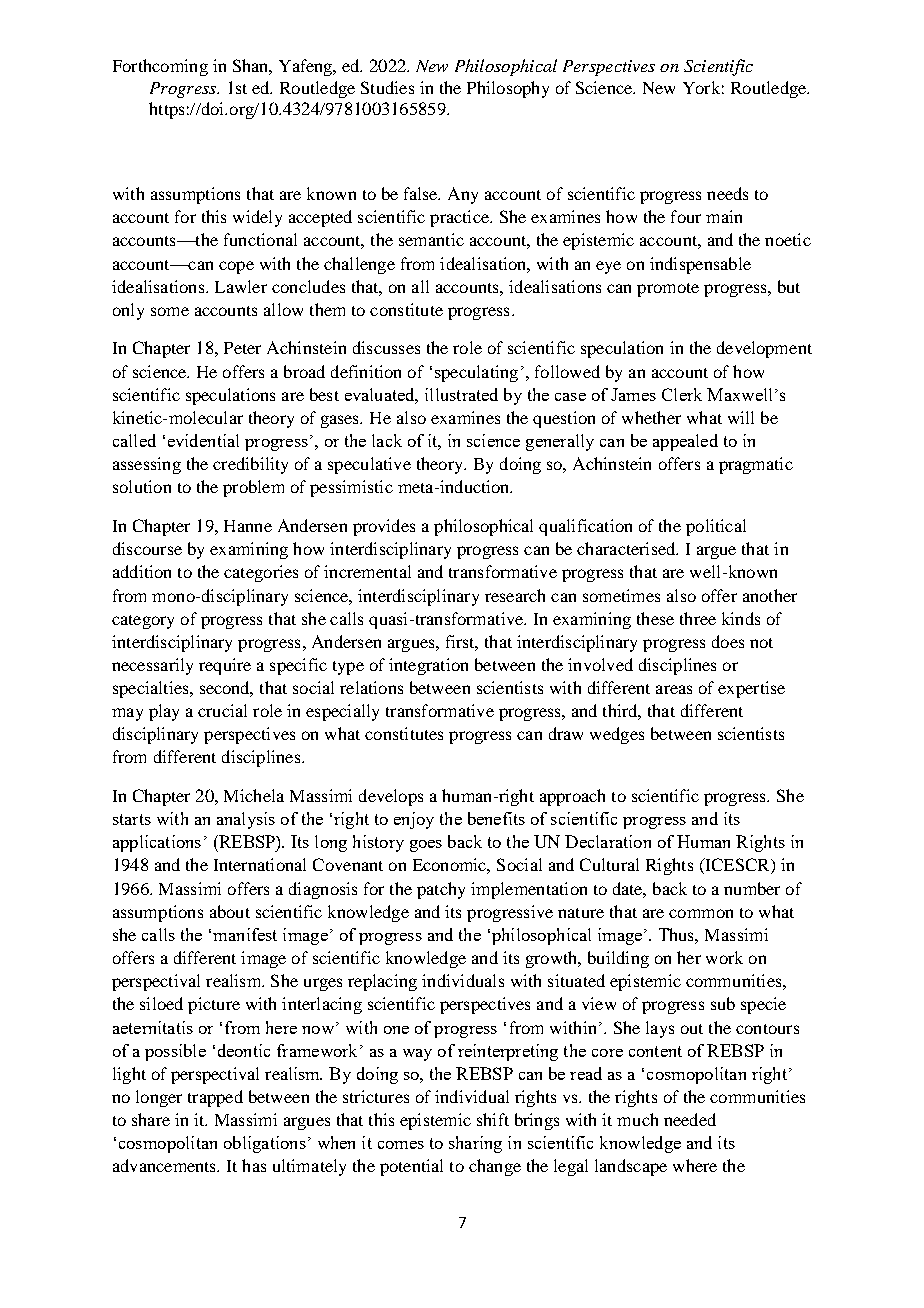 The image size is (924, 1308). Describe the element at coordinates (246, 820) in the screenshot. I see `analysis` at that location.
